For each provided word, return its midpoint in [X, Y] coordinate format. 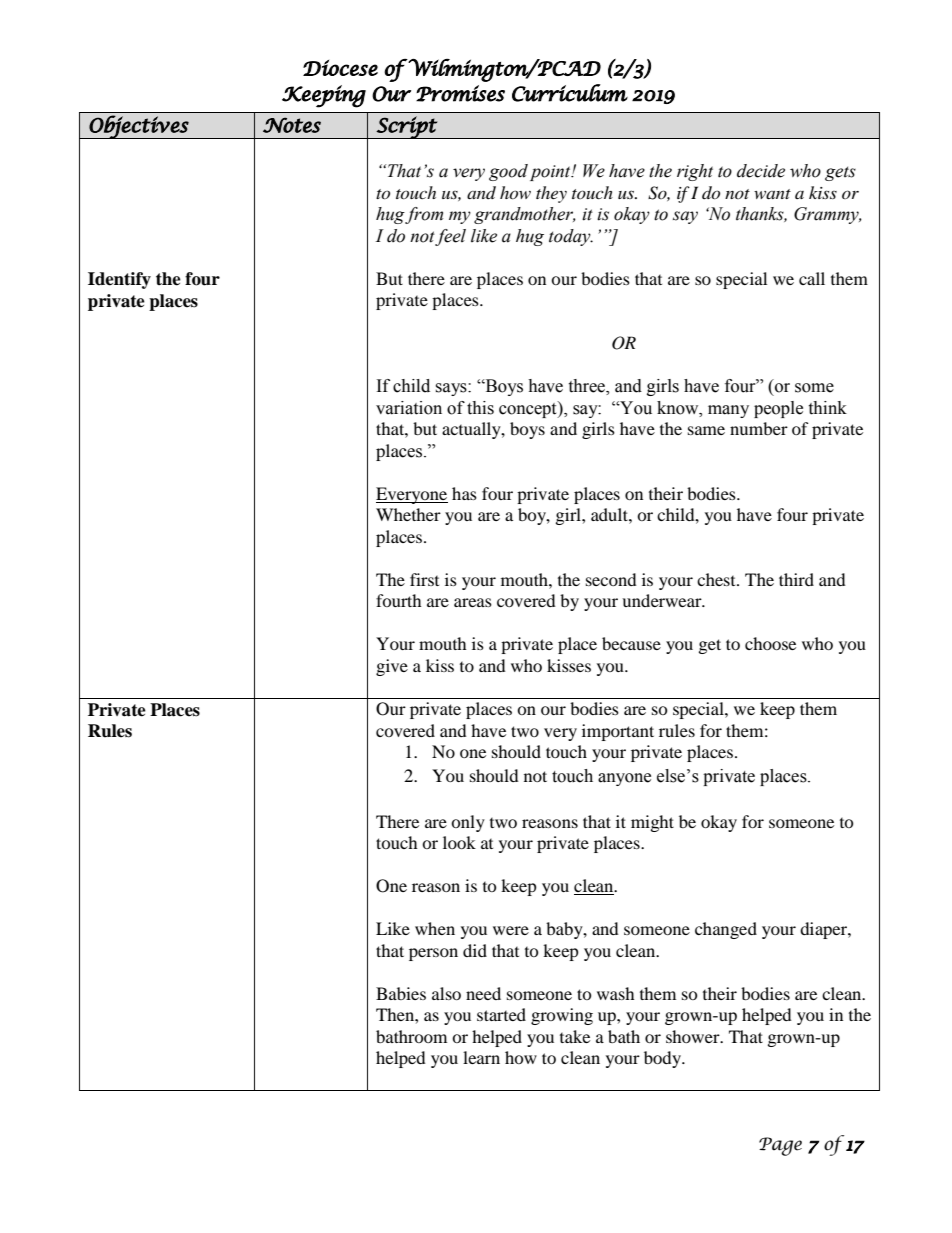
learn [481, 1057]
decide [761, 171]
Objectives [139, 127]
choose [770, 643]
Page [780, 1146]
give [392, 667]
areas [473, 602]
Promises [460, 93]
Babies [401, 993]
